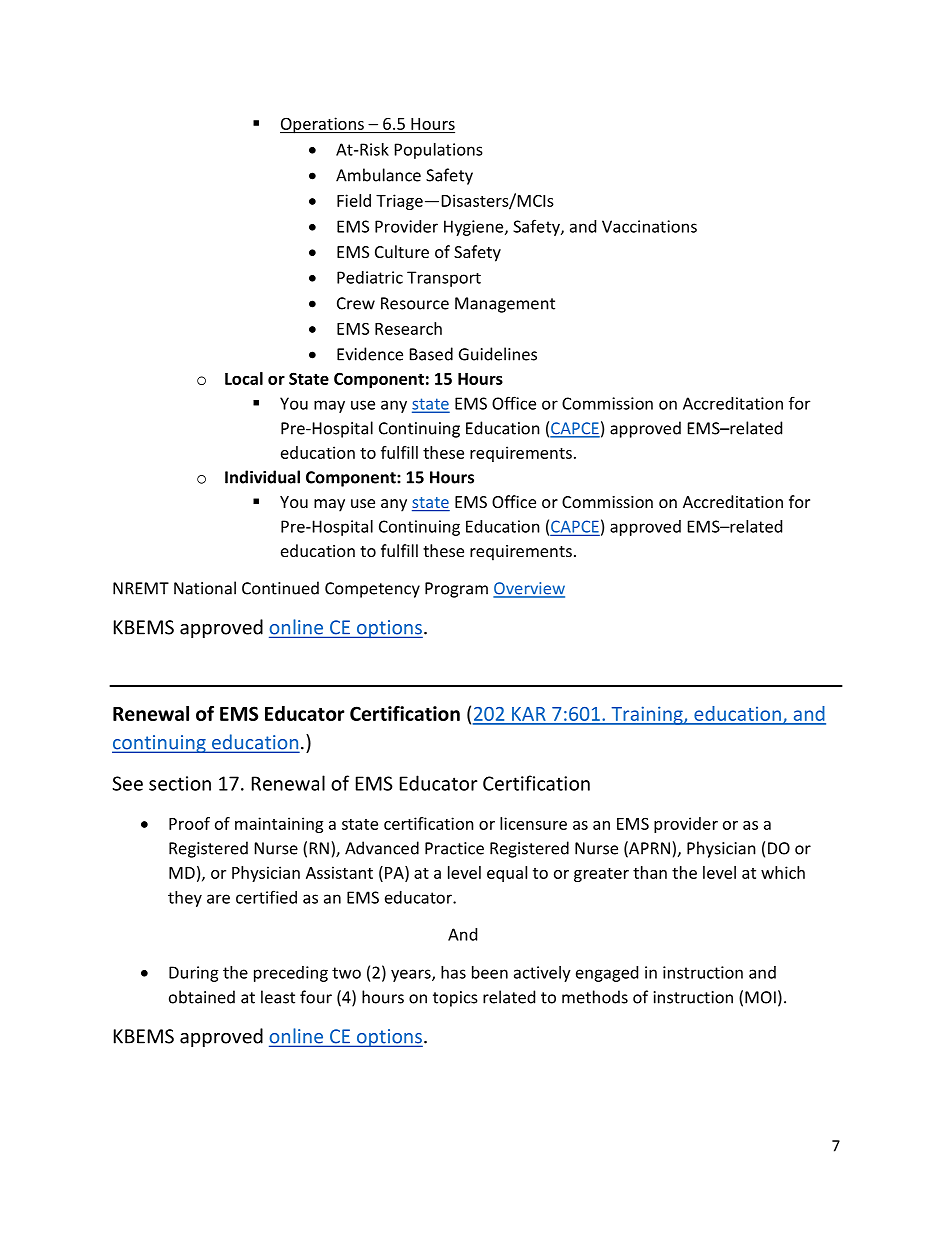  I want to click on Populations, so click(439, 151).
